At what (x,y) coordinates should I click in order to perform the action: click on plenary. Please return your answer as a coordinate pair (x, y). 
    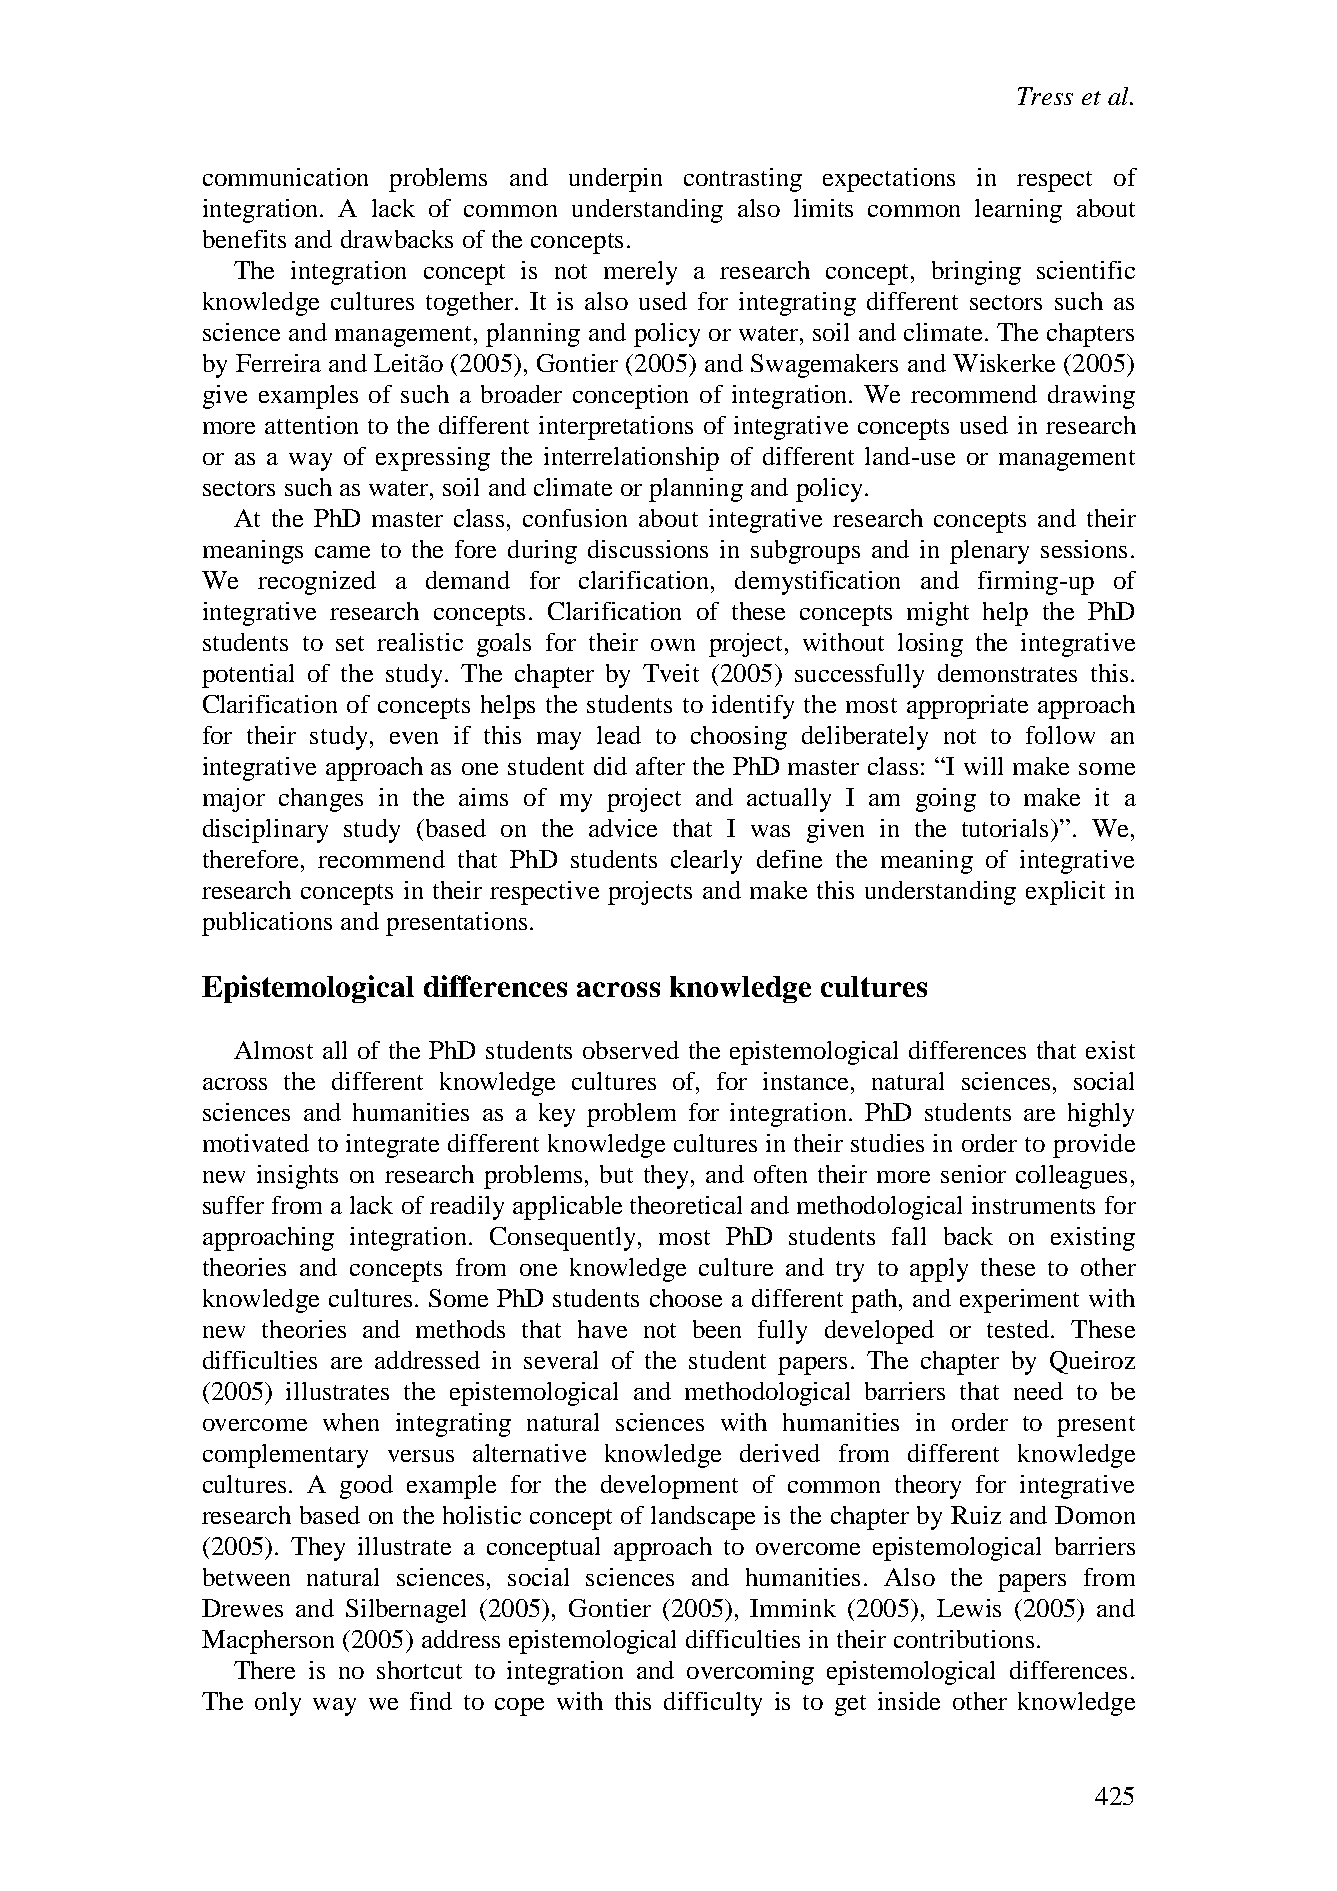
    Looking at the image, I should click on (989, 552).
